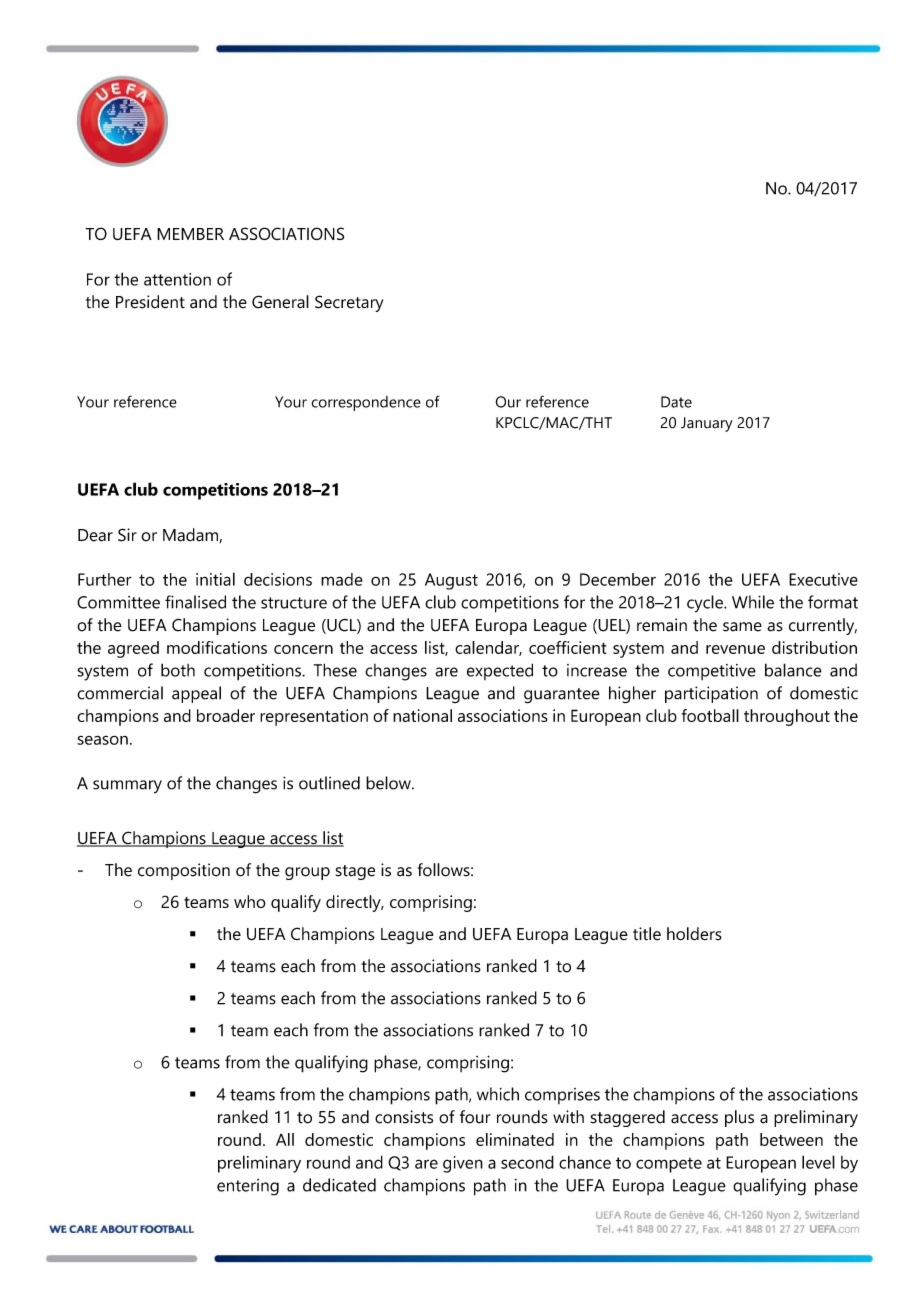  I want to click on Secretary, so click(349, 303).
